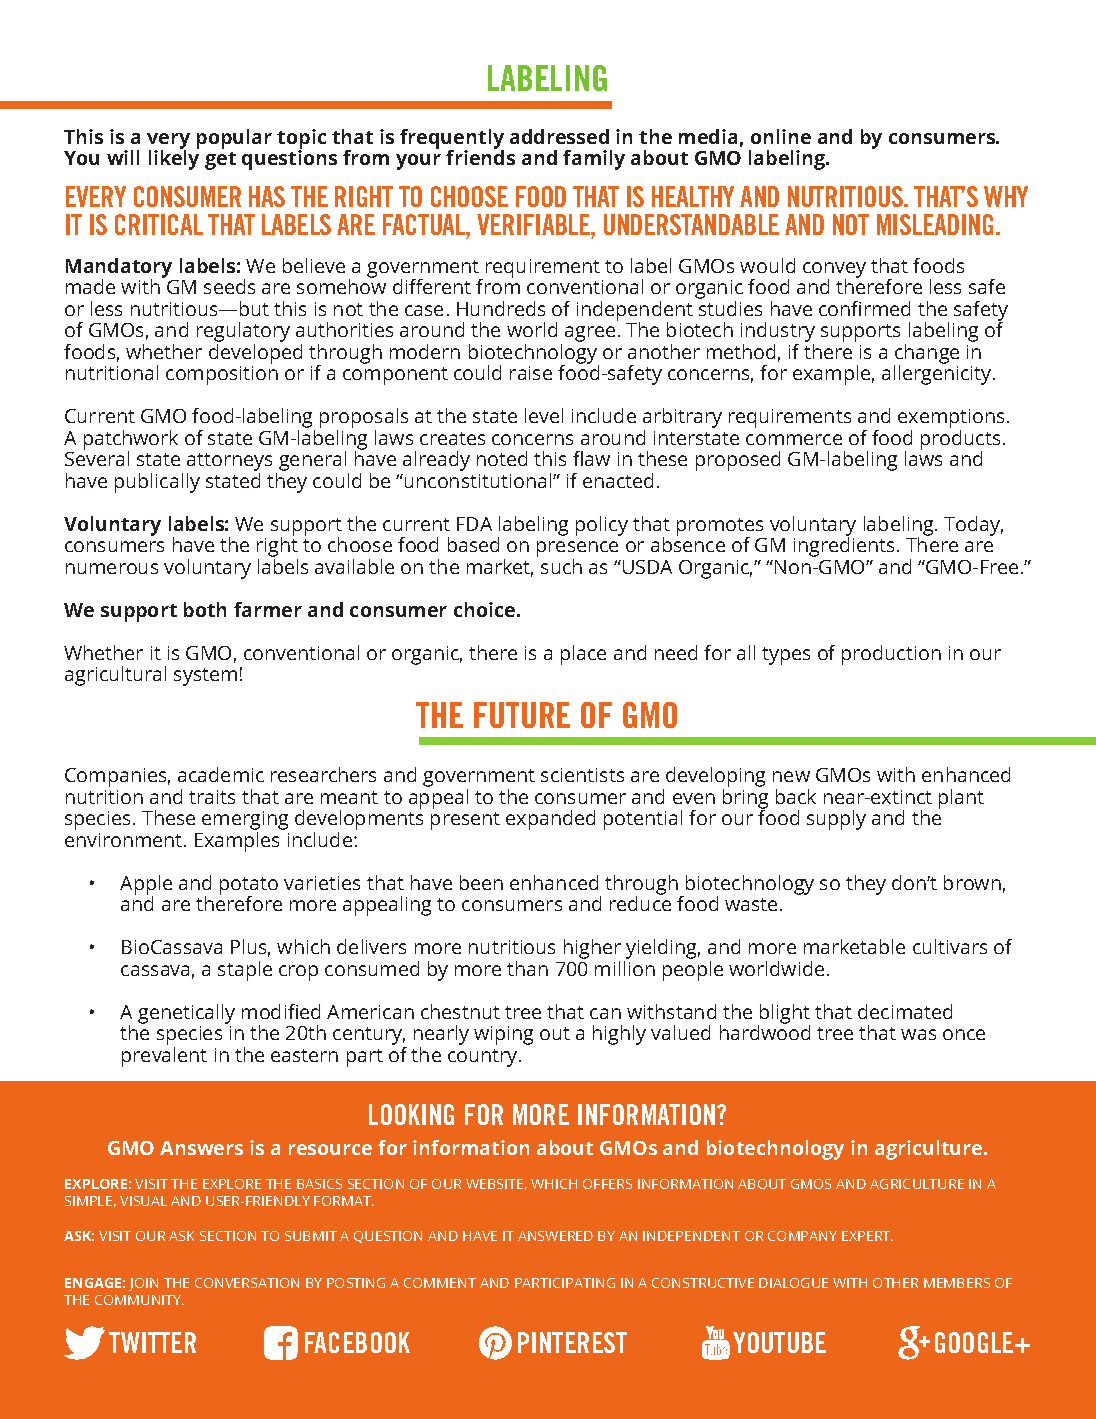 This page has height=1419, width=1096. I want to click on MISLEADING, so click(935, 224).
